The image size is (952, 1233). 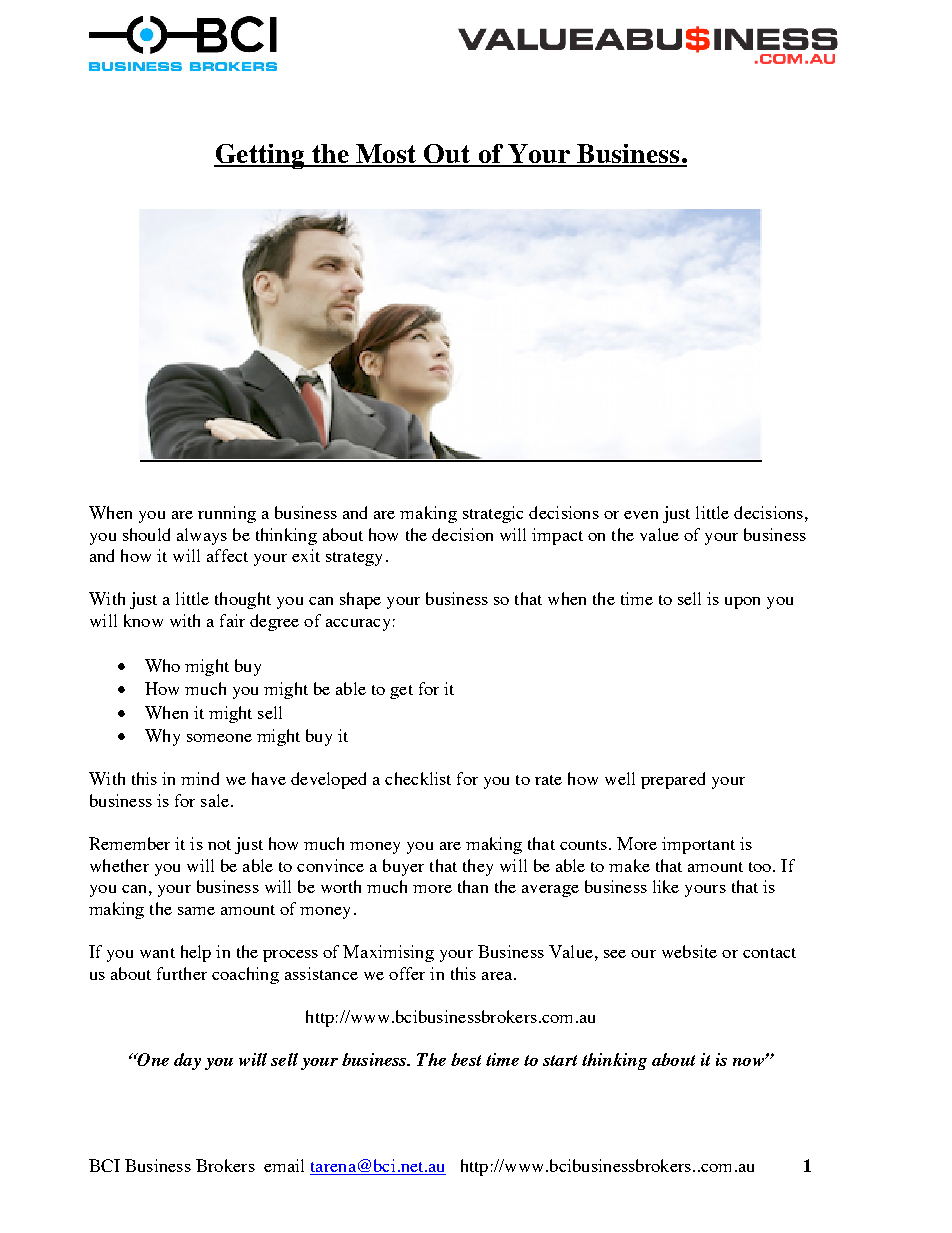 I want to click on like, so click(x=666, y=886).
